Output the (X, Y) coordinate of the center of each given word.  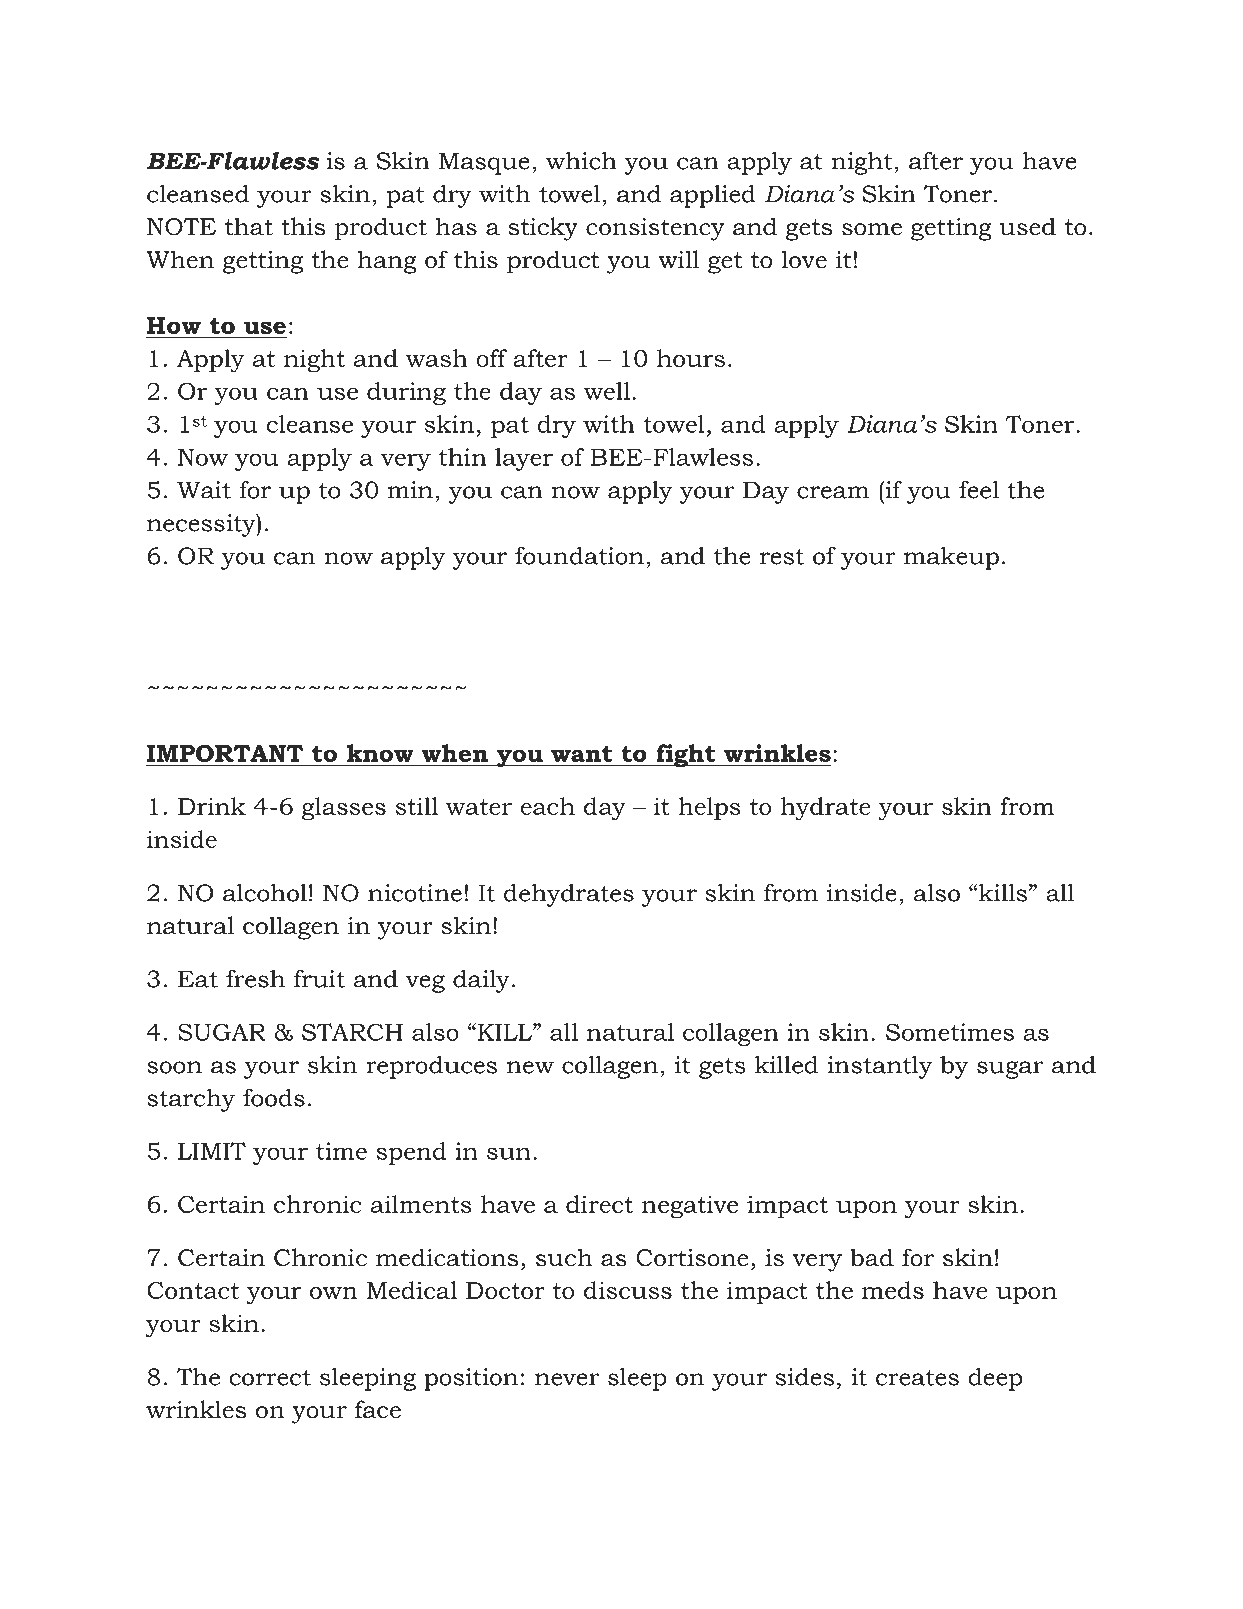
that (249, 226)
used (1027, 226)
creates (917, 1377)
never (567, 1379)
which (581, 160)
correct (270, 1378)
